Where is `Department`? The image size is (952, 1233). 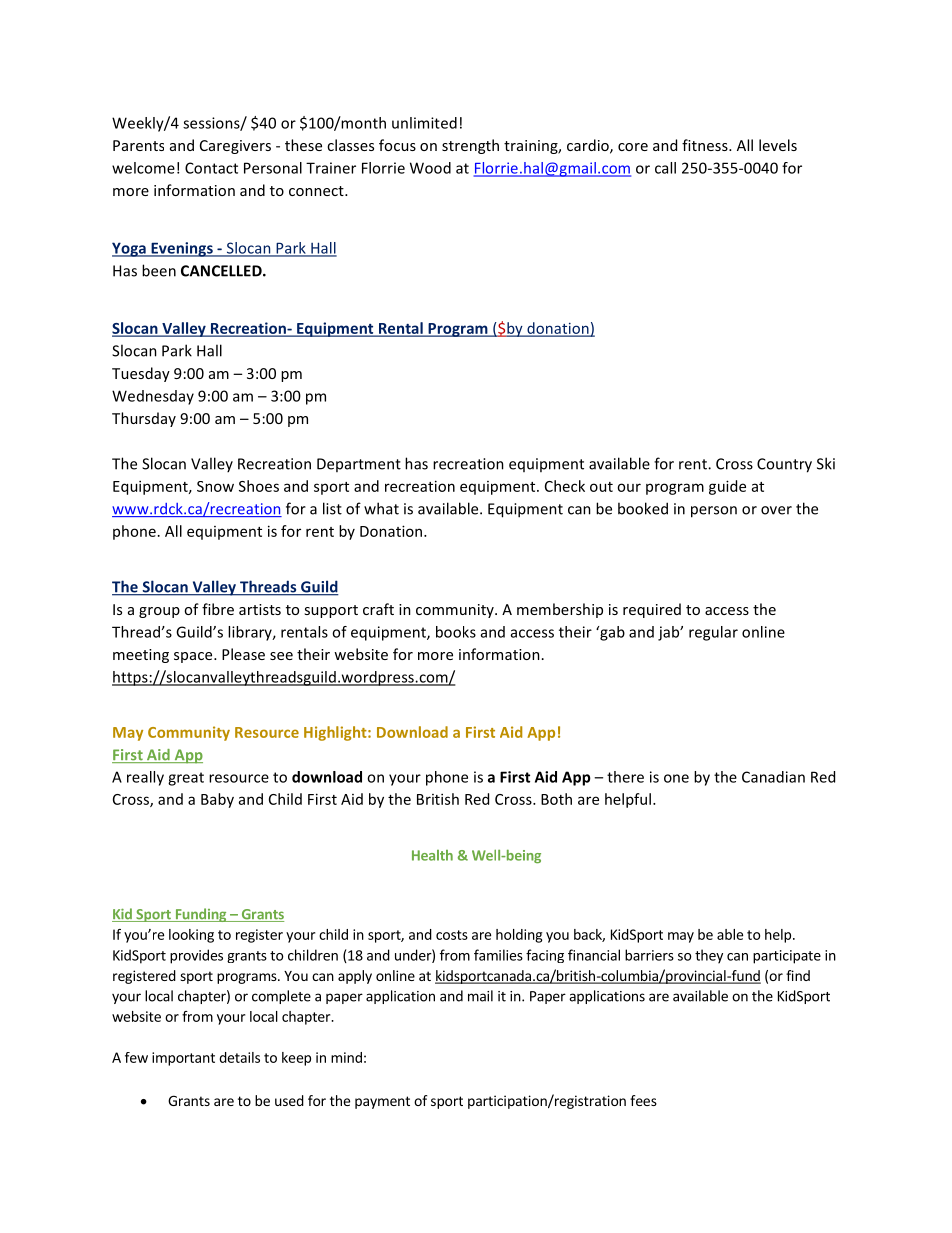
Department is located at coordinates (359, 465).
